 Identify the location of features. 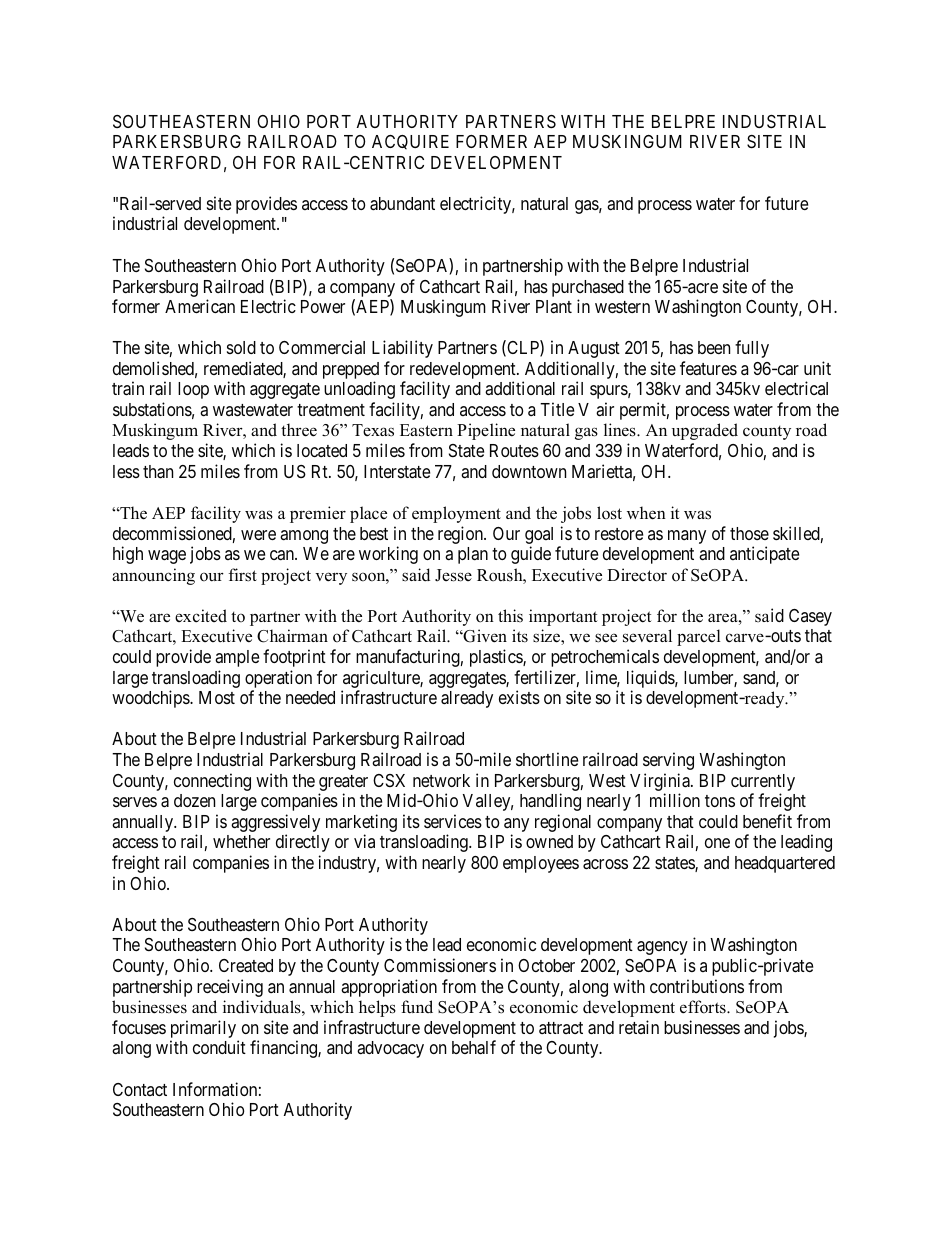
(708, 368).
